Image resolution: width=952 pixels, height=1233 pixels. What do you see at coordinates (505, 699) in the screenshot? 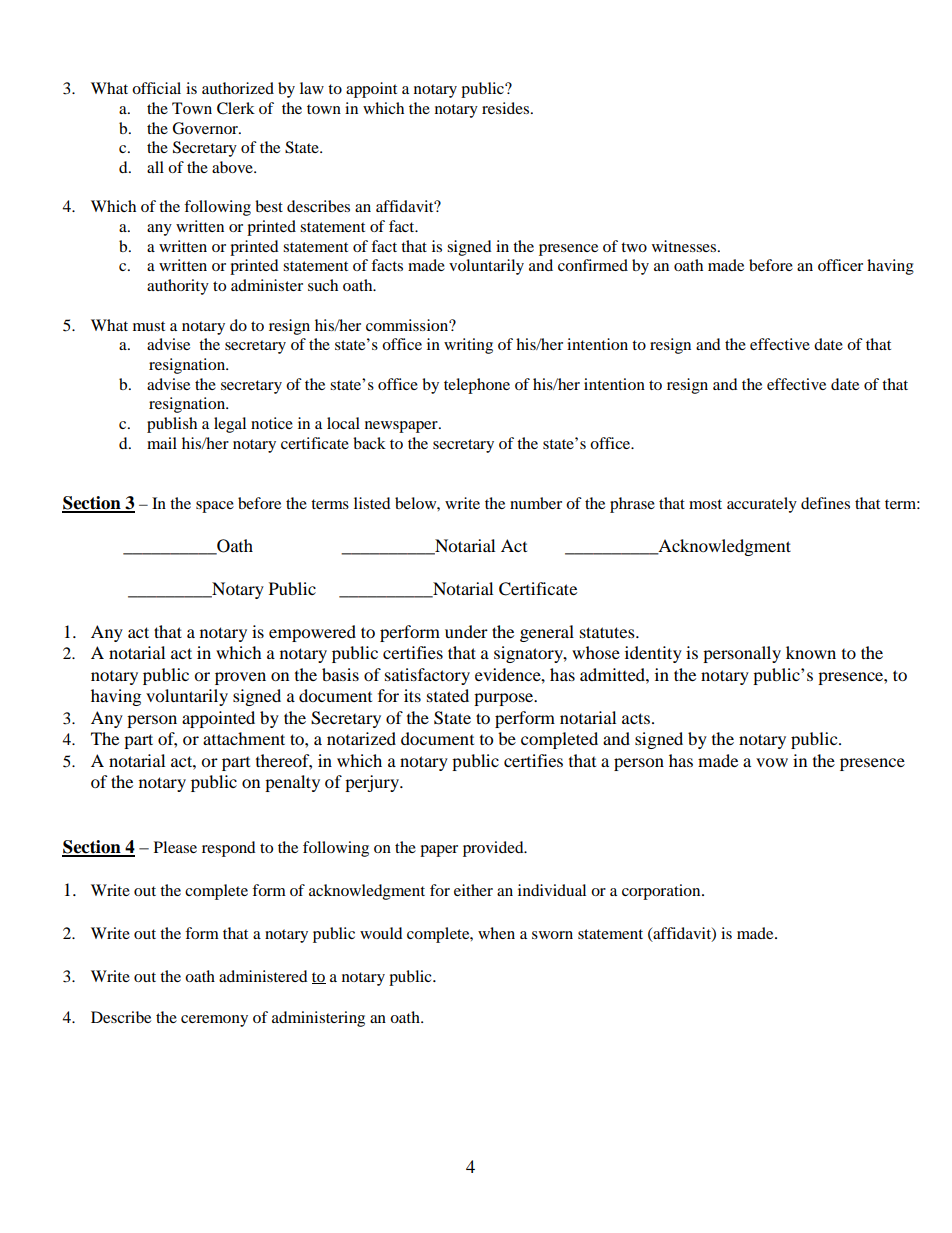
I see `purpose` at bounding box center [505, 699].
